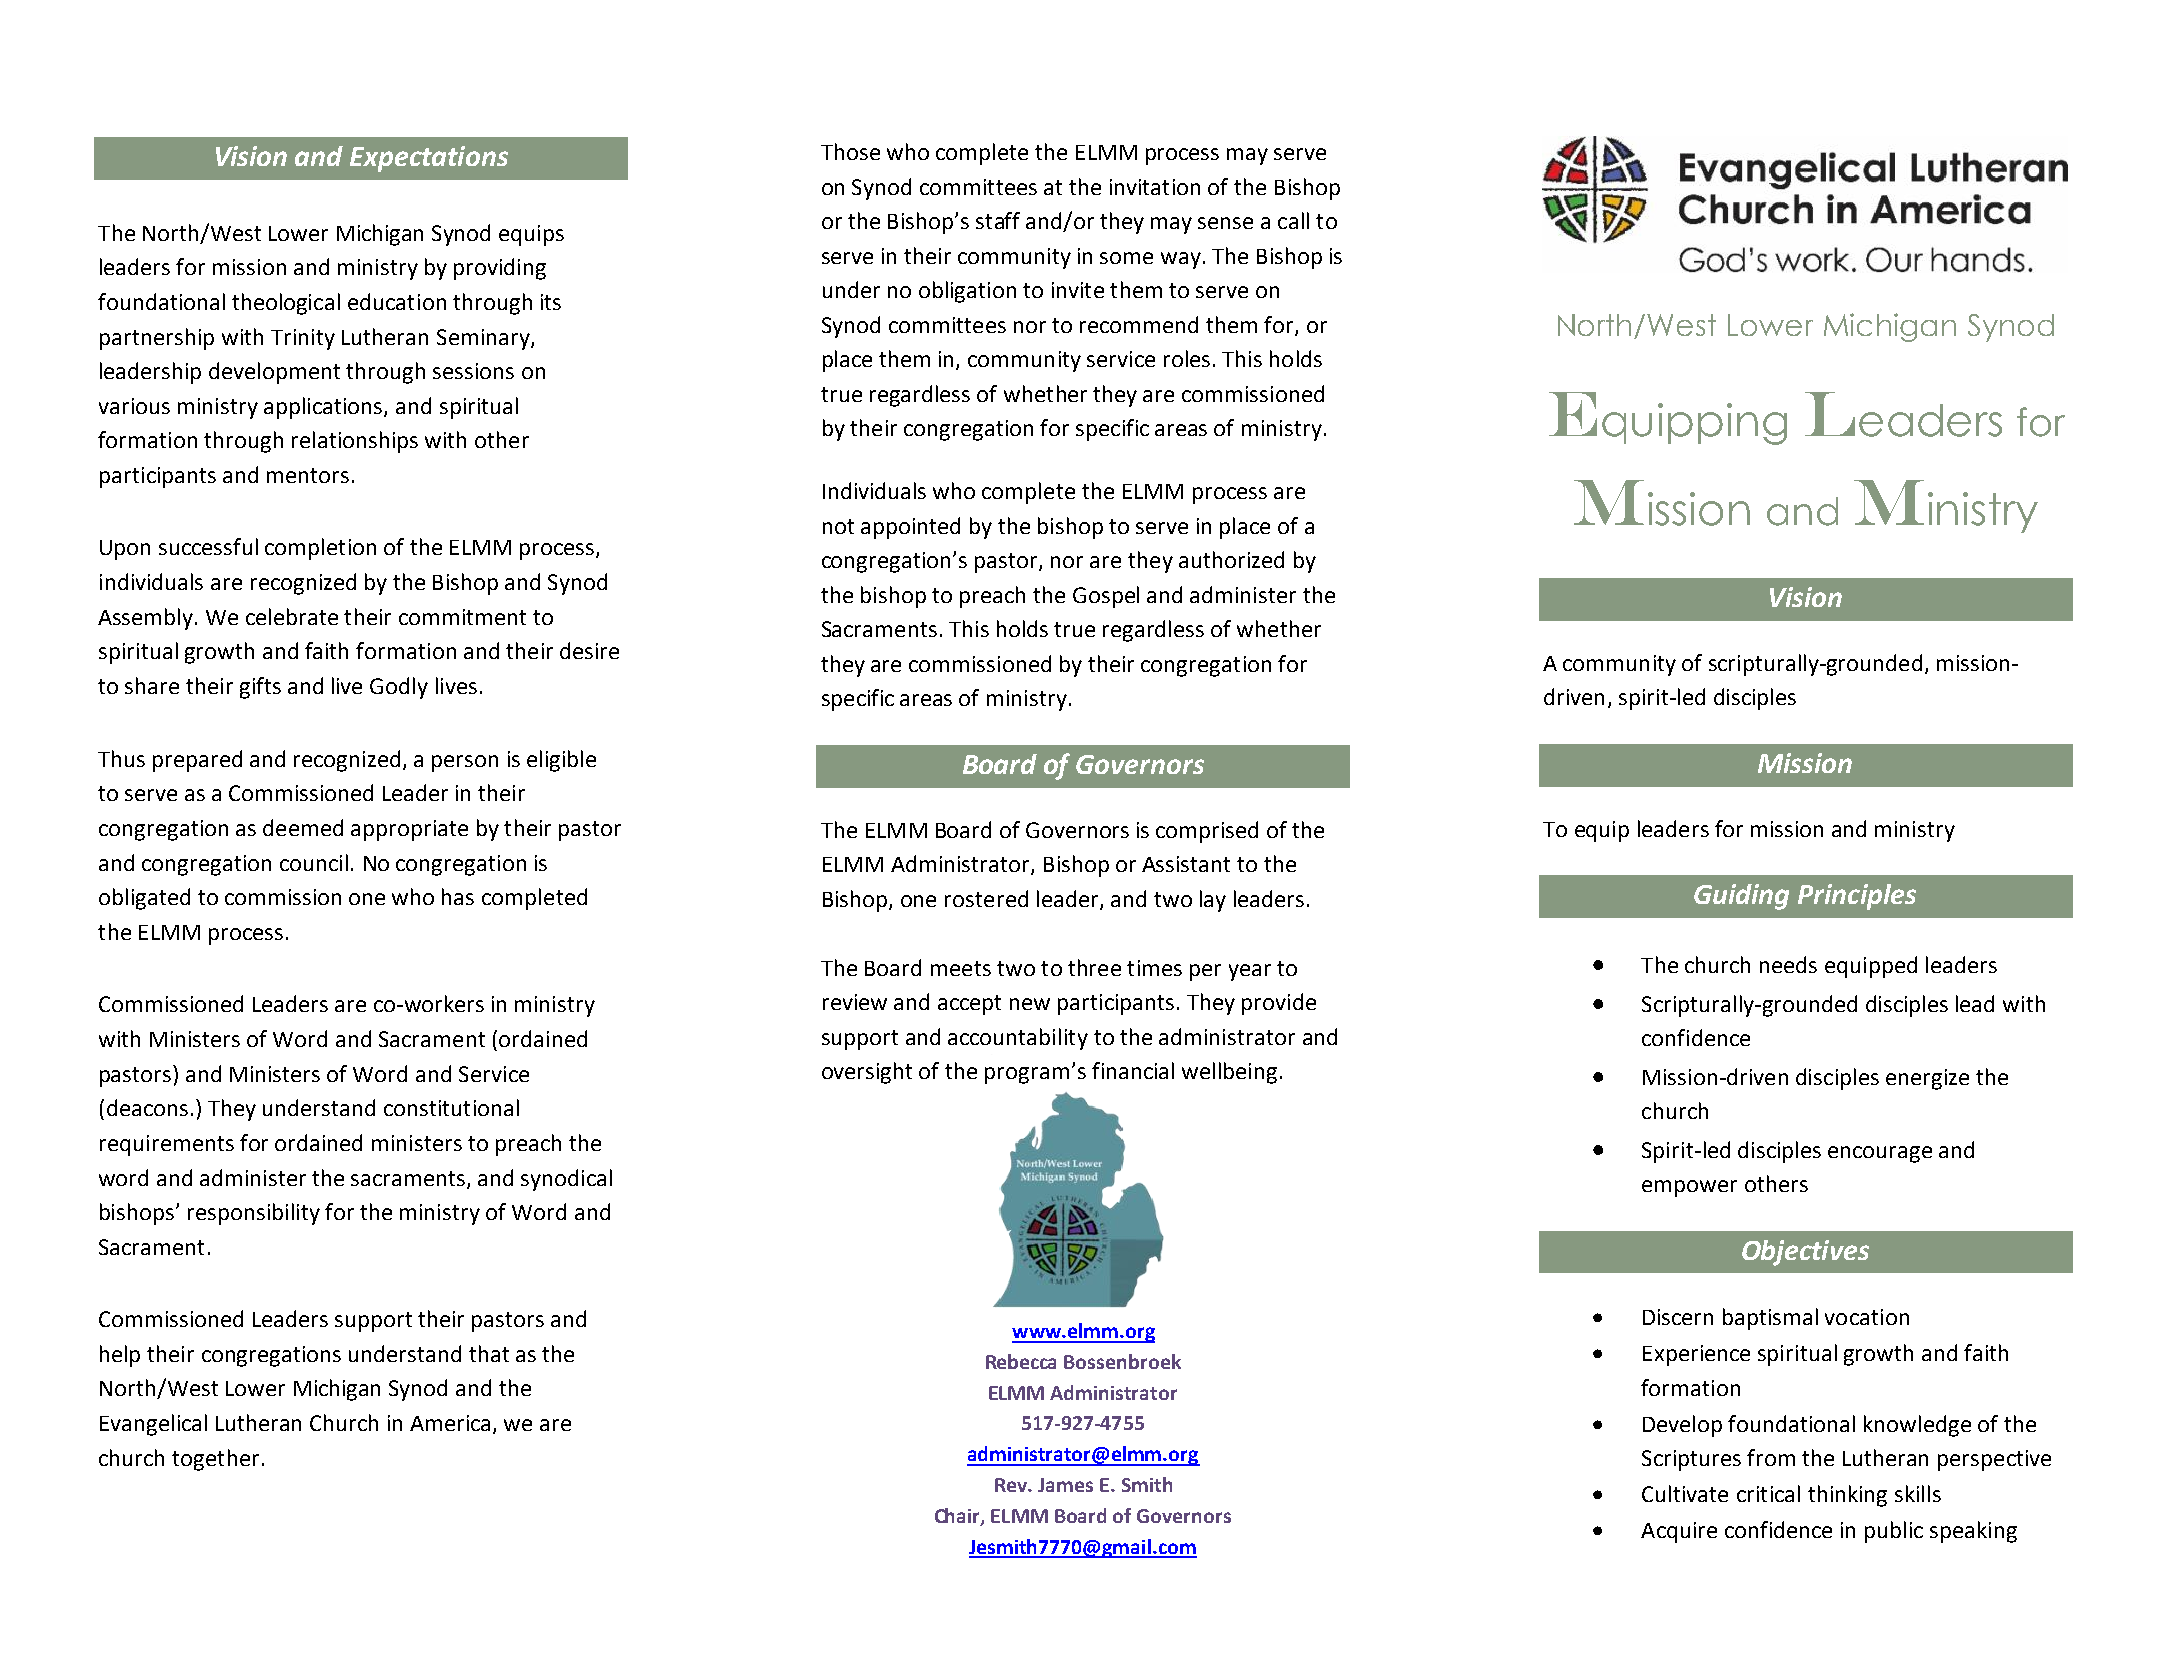 The width and height of the page is (2166, 1674). Describe the element at coordinates (1106, 597) in the page. I see `Gospel` at that location.
